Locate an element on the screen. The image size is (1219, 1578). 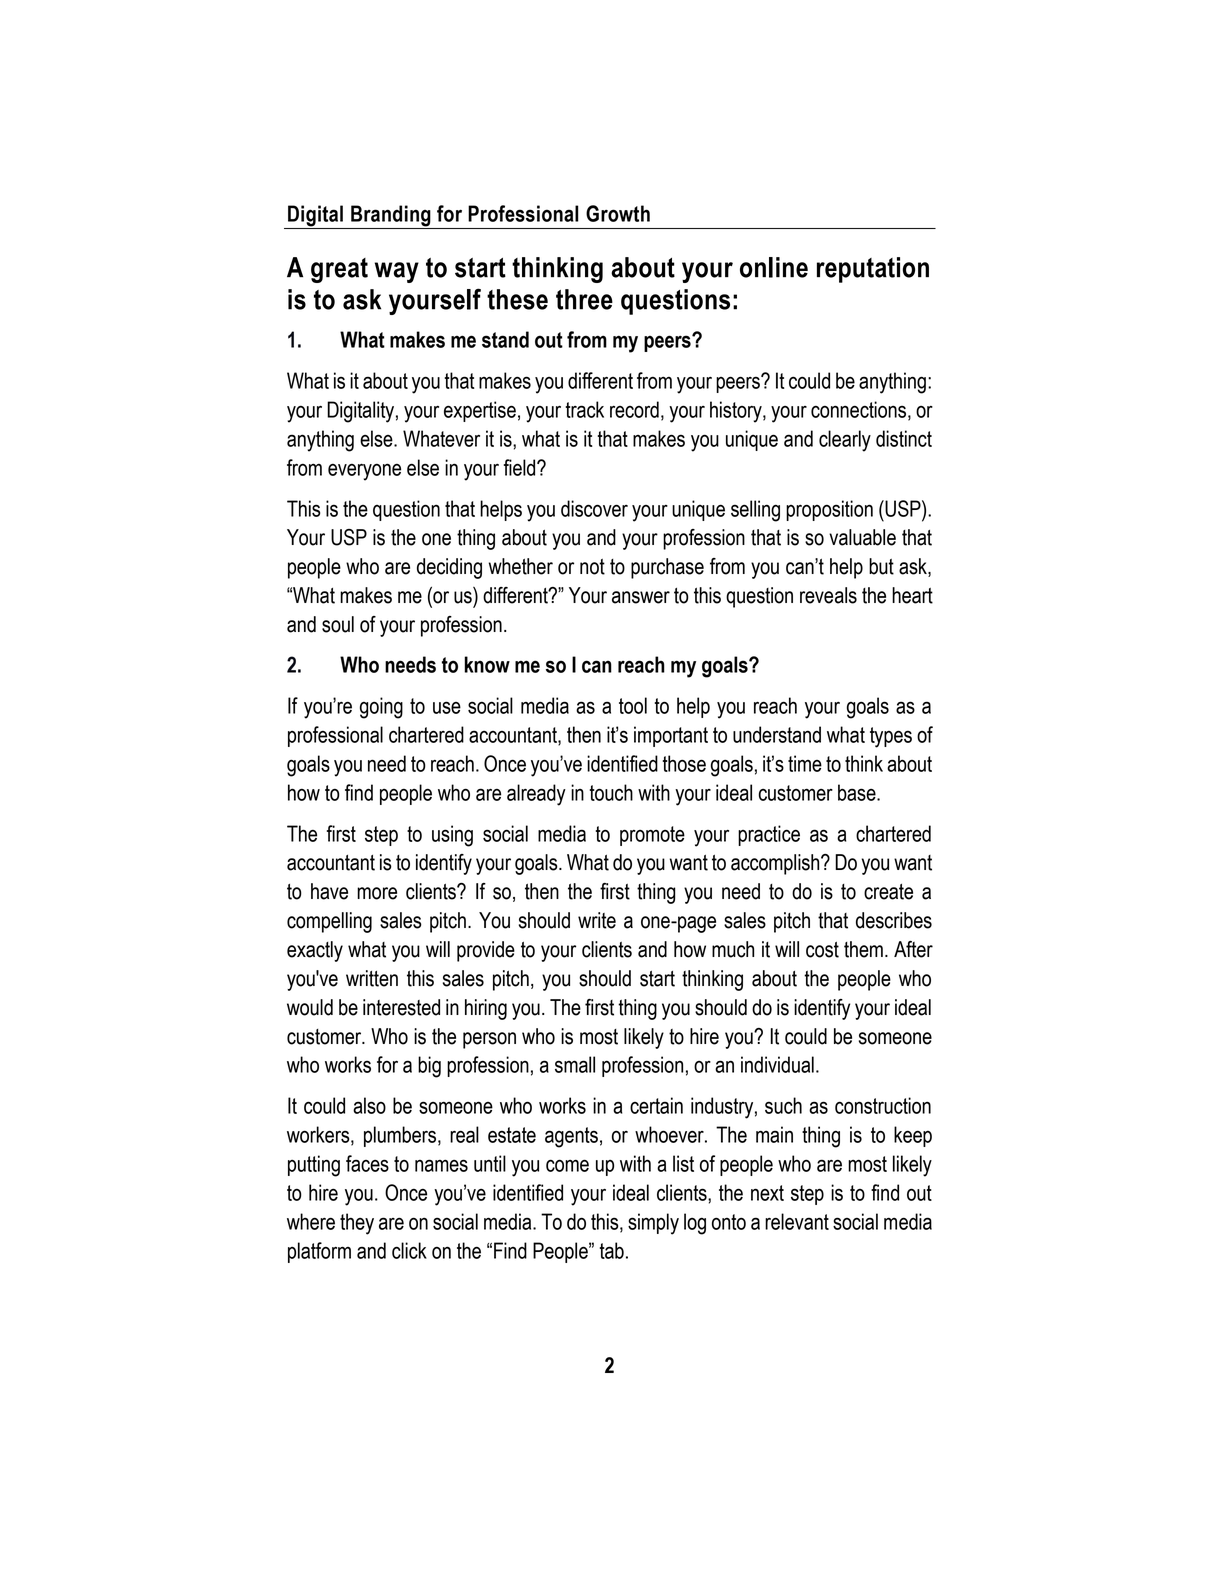
deciding is located at coordinates (449, 568).
